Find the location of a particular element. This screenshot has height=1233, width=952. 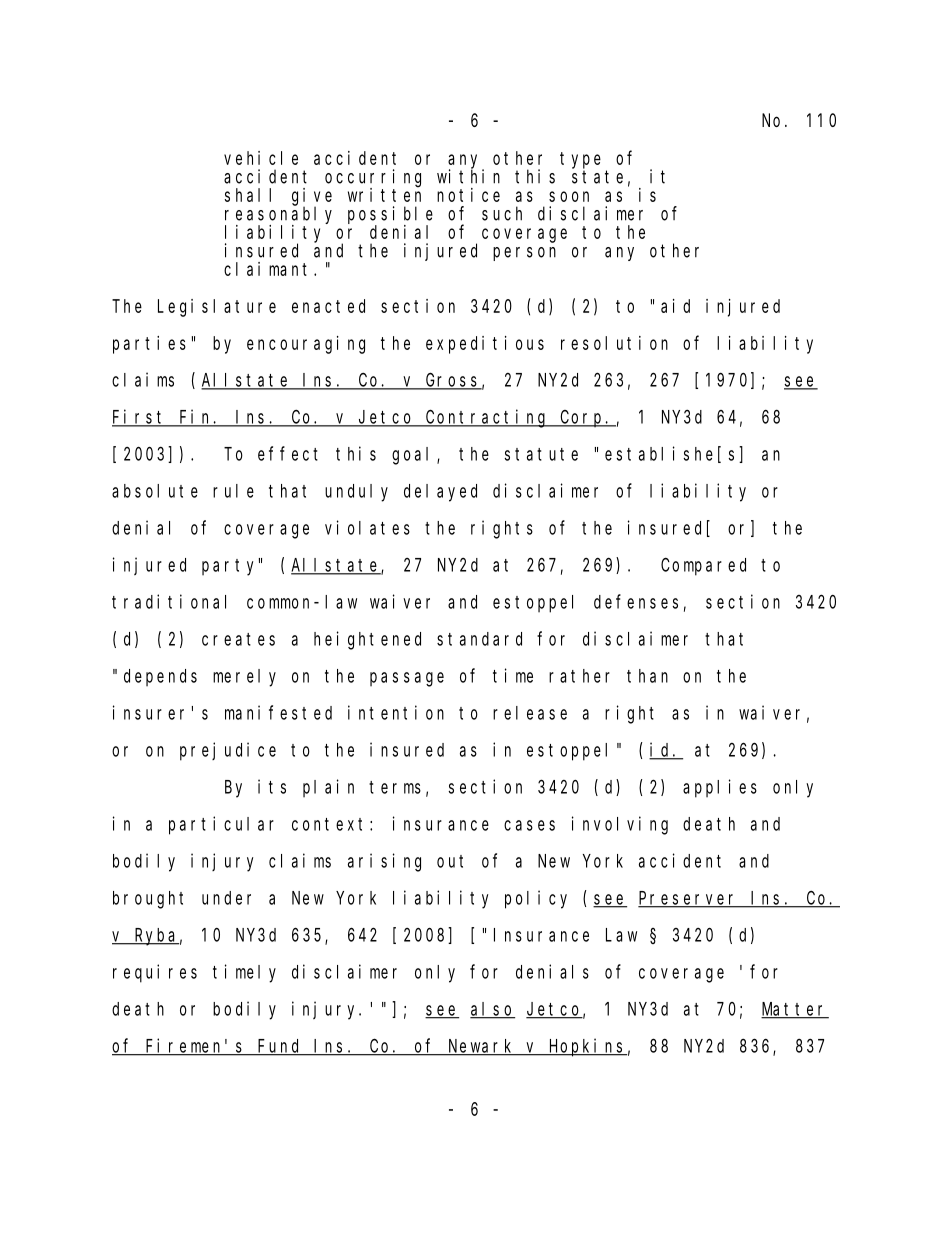

Matter is located at coordinates (795, 1010).
